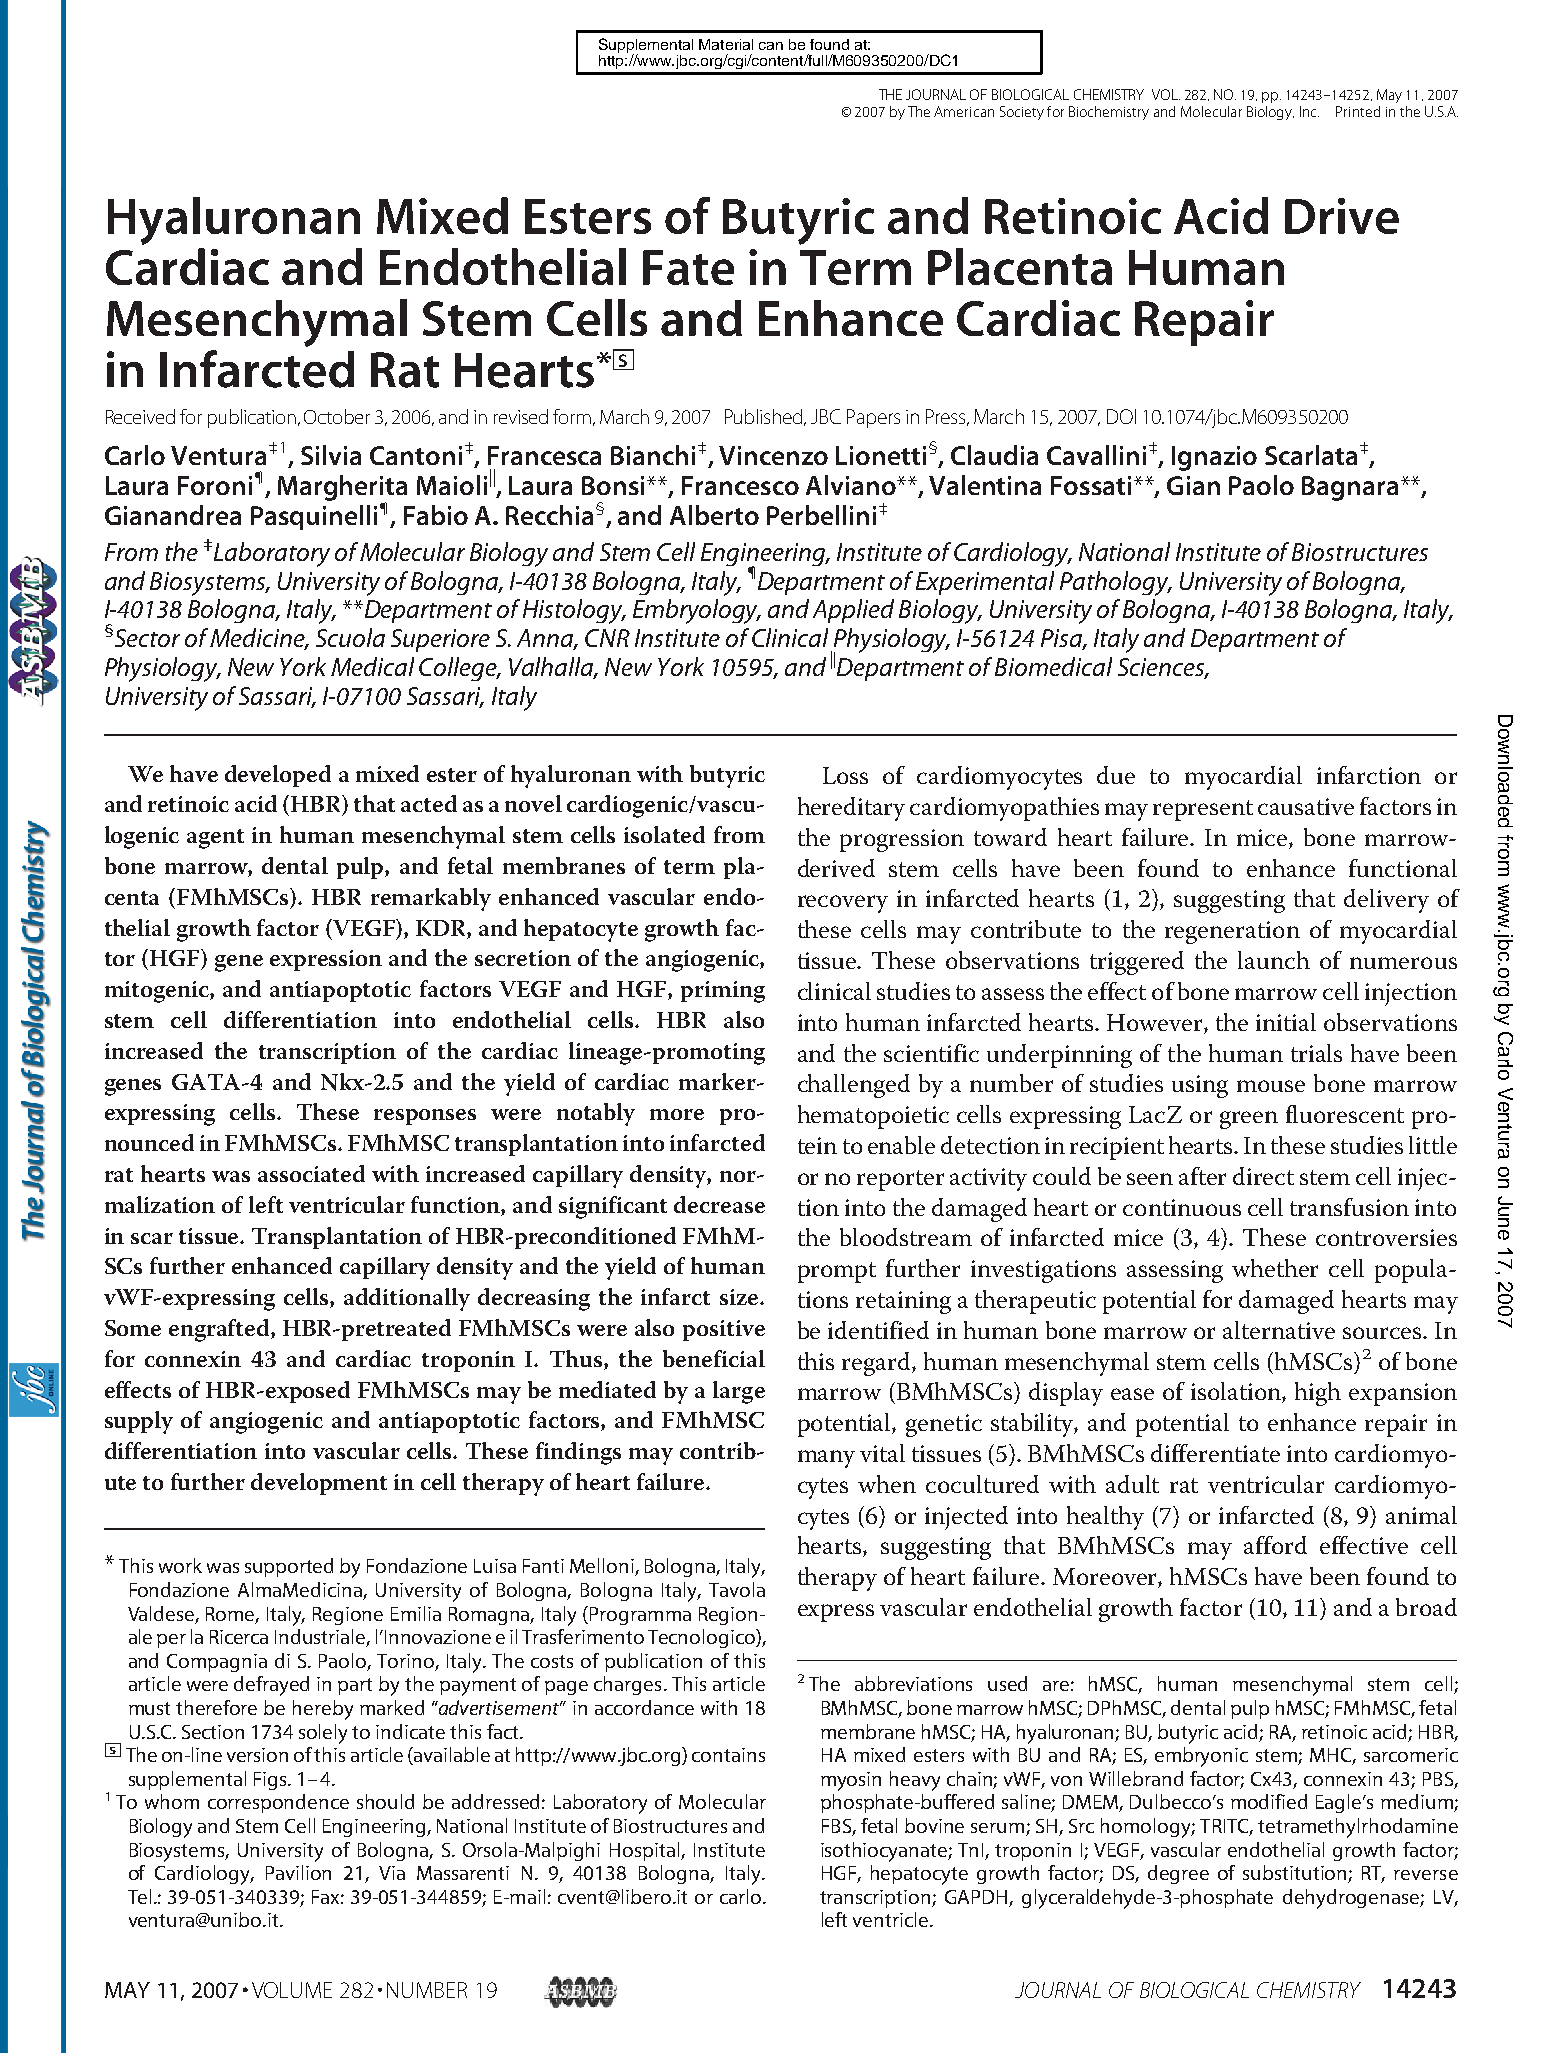 This screenshot has height=2053, width=1558. What do you see at coordinates (319, 1484) in the screenshot?
I see `development` at bounding box center [319, 1484].
